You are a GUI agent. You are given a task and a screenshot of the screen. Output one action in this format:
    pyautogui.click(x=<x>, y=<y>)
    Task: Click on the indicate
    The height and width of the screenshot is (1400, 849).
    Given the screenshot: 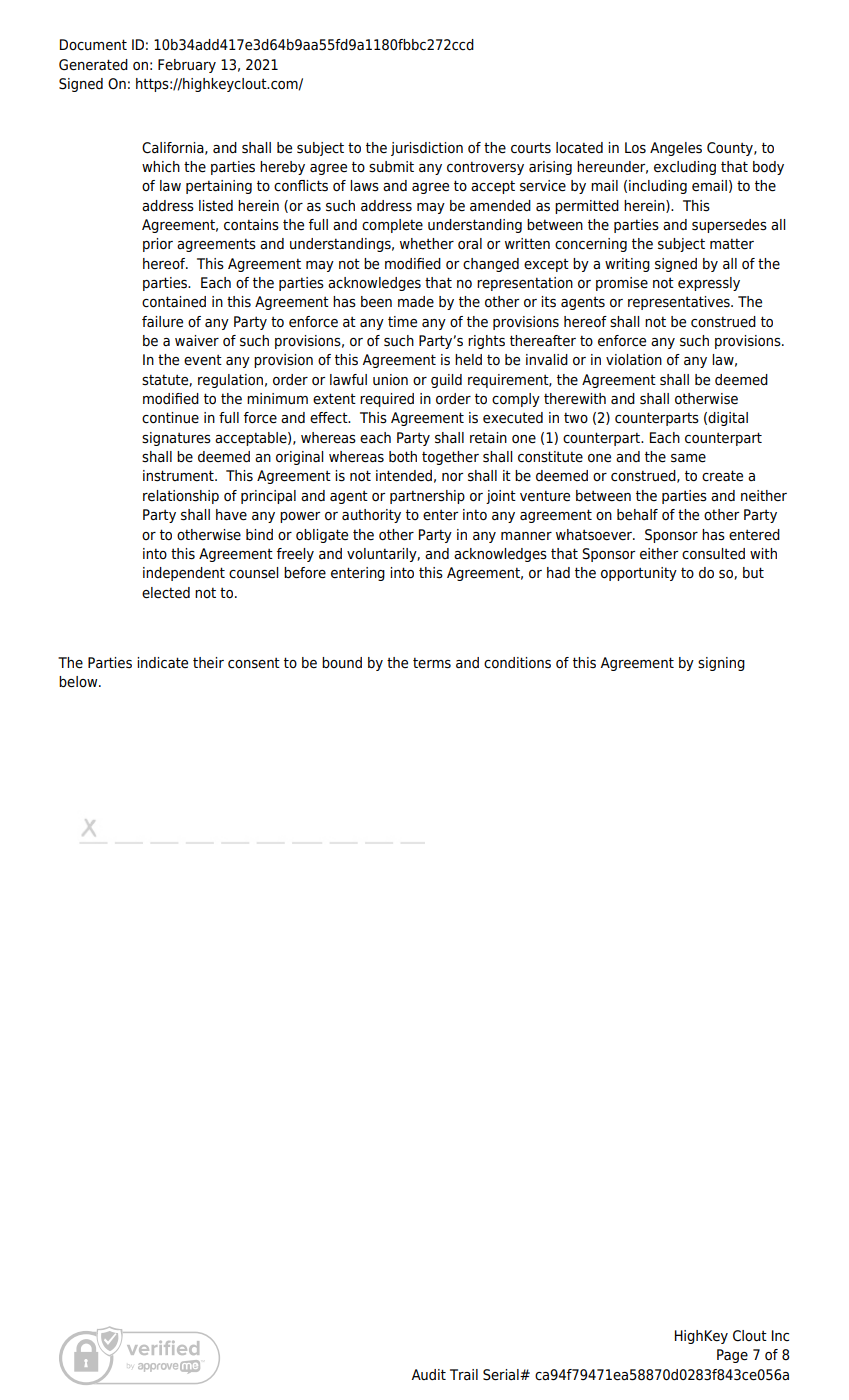 What is the action you would take?
    pyautogui.click(x=162, y=663)
